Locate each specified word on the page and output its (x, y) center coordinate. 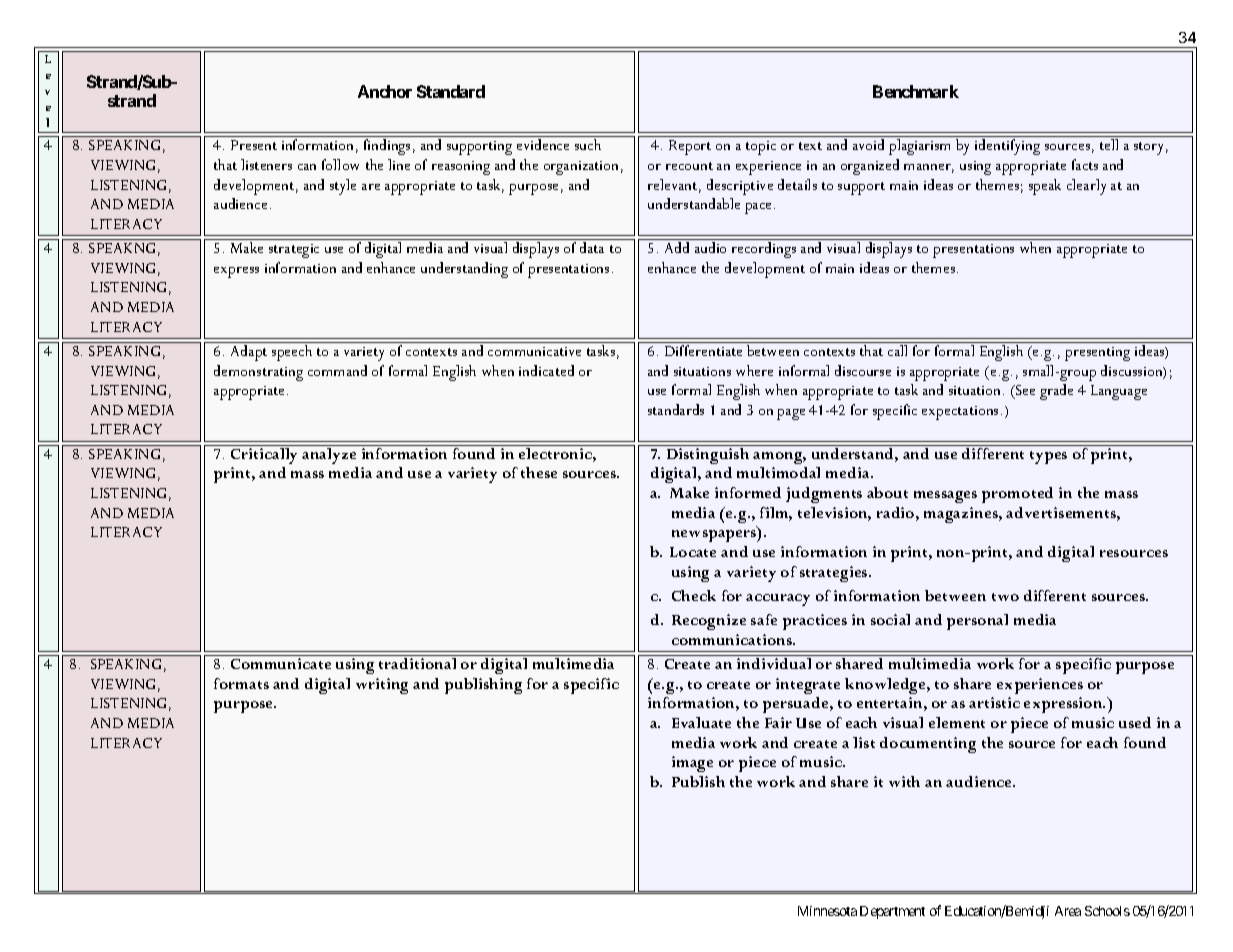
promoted (1017, 495)
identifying (1007, 147)
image (692, 764)
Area (1068, 911)
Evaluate (701, 722)
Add (677, 247)
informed (748, 492)
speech (292, 353)
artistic (994, 702)
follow (340, 164)
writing (382, 686)
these (539, 472)
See (1024, 390)
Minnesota (827, 911)
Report (690, 147)
